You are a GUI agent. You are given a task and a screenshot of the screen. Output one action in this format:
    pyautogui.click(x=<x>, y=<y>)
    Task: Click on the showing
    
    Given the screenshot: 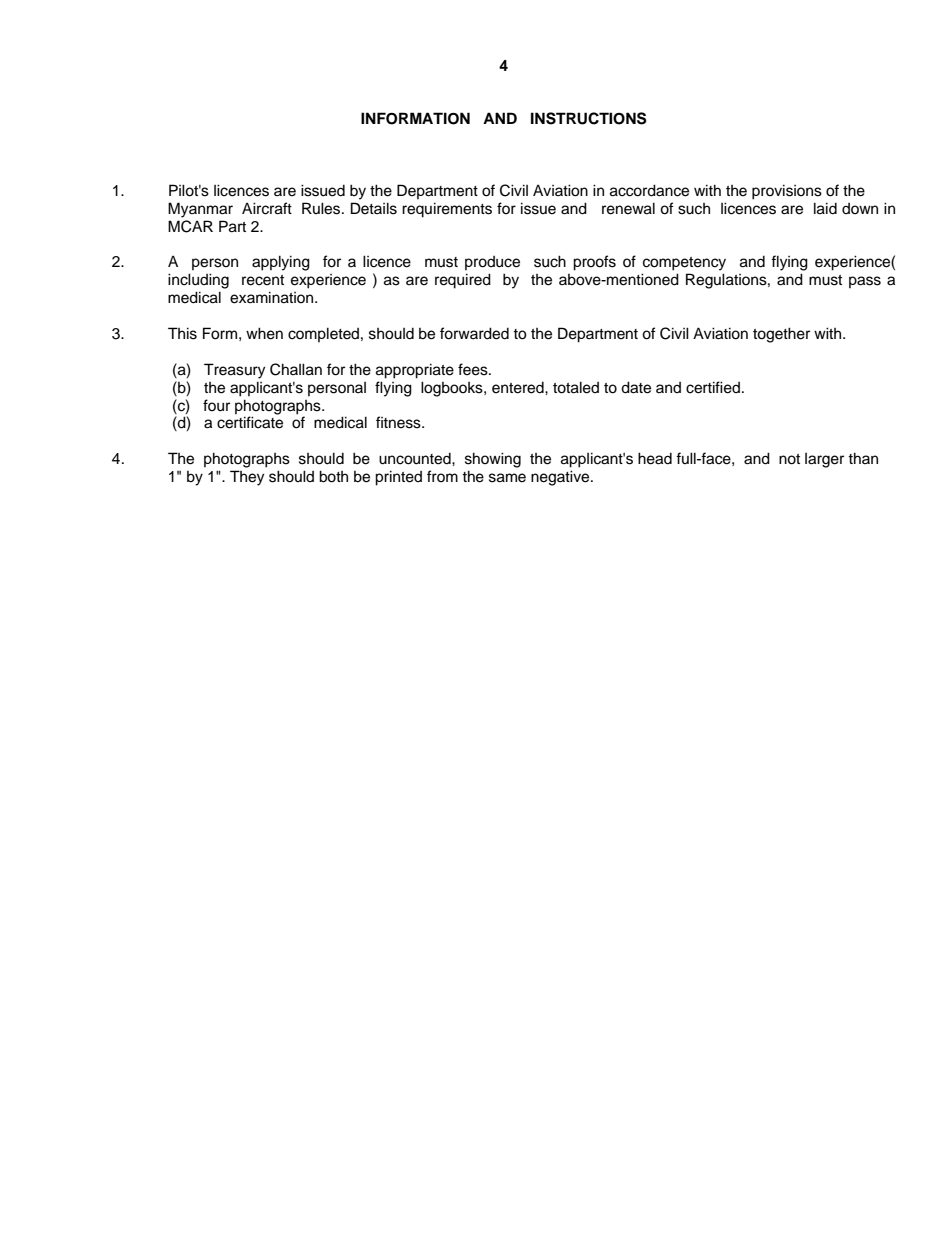 What is the action you would take?
    pyautogui.click(x=493, y=460)
